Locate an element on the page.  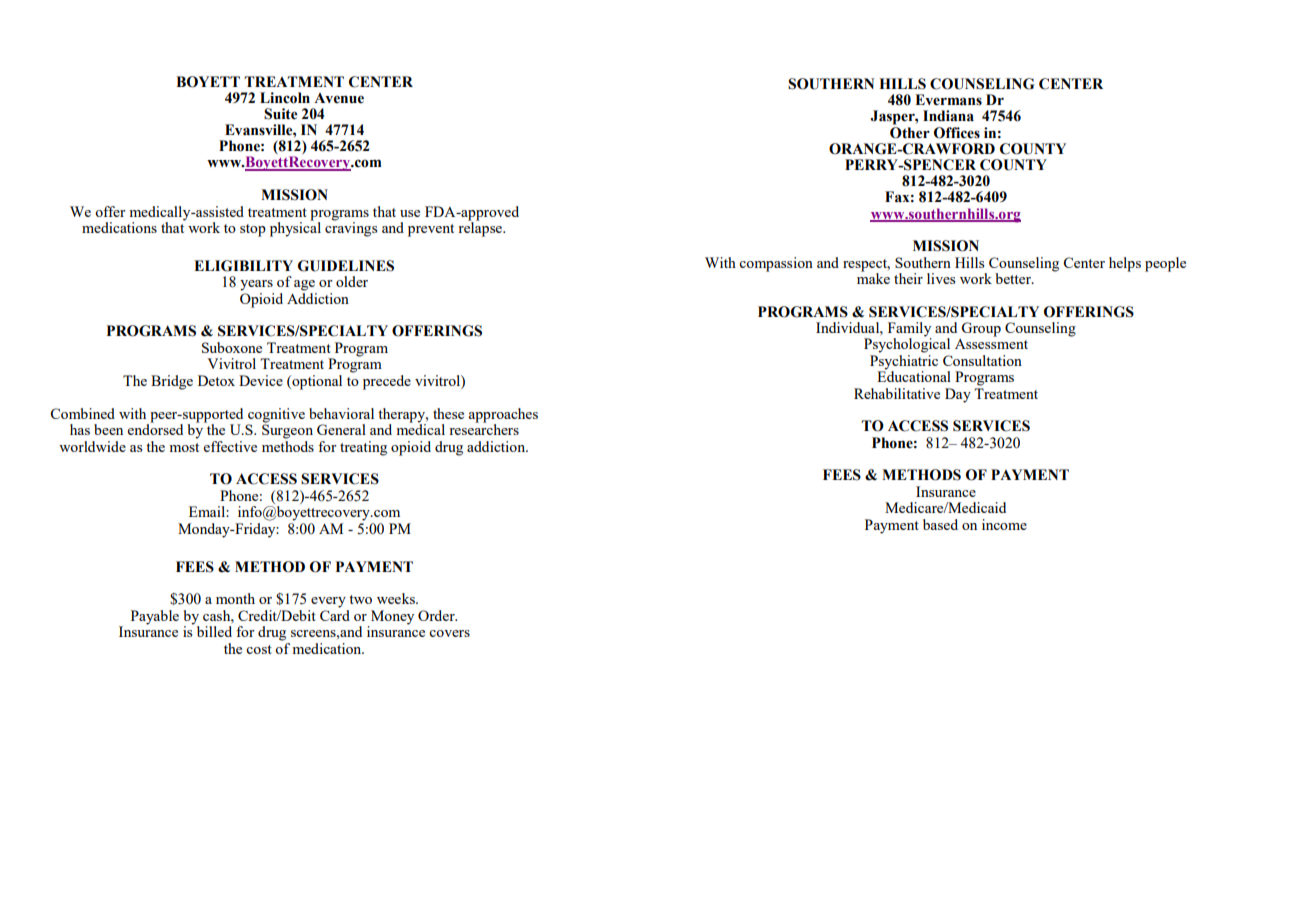
Avenue is located at coordinates (339, 98).
